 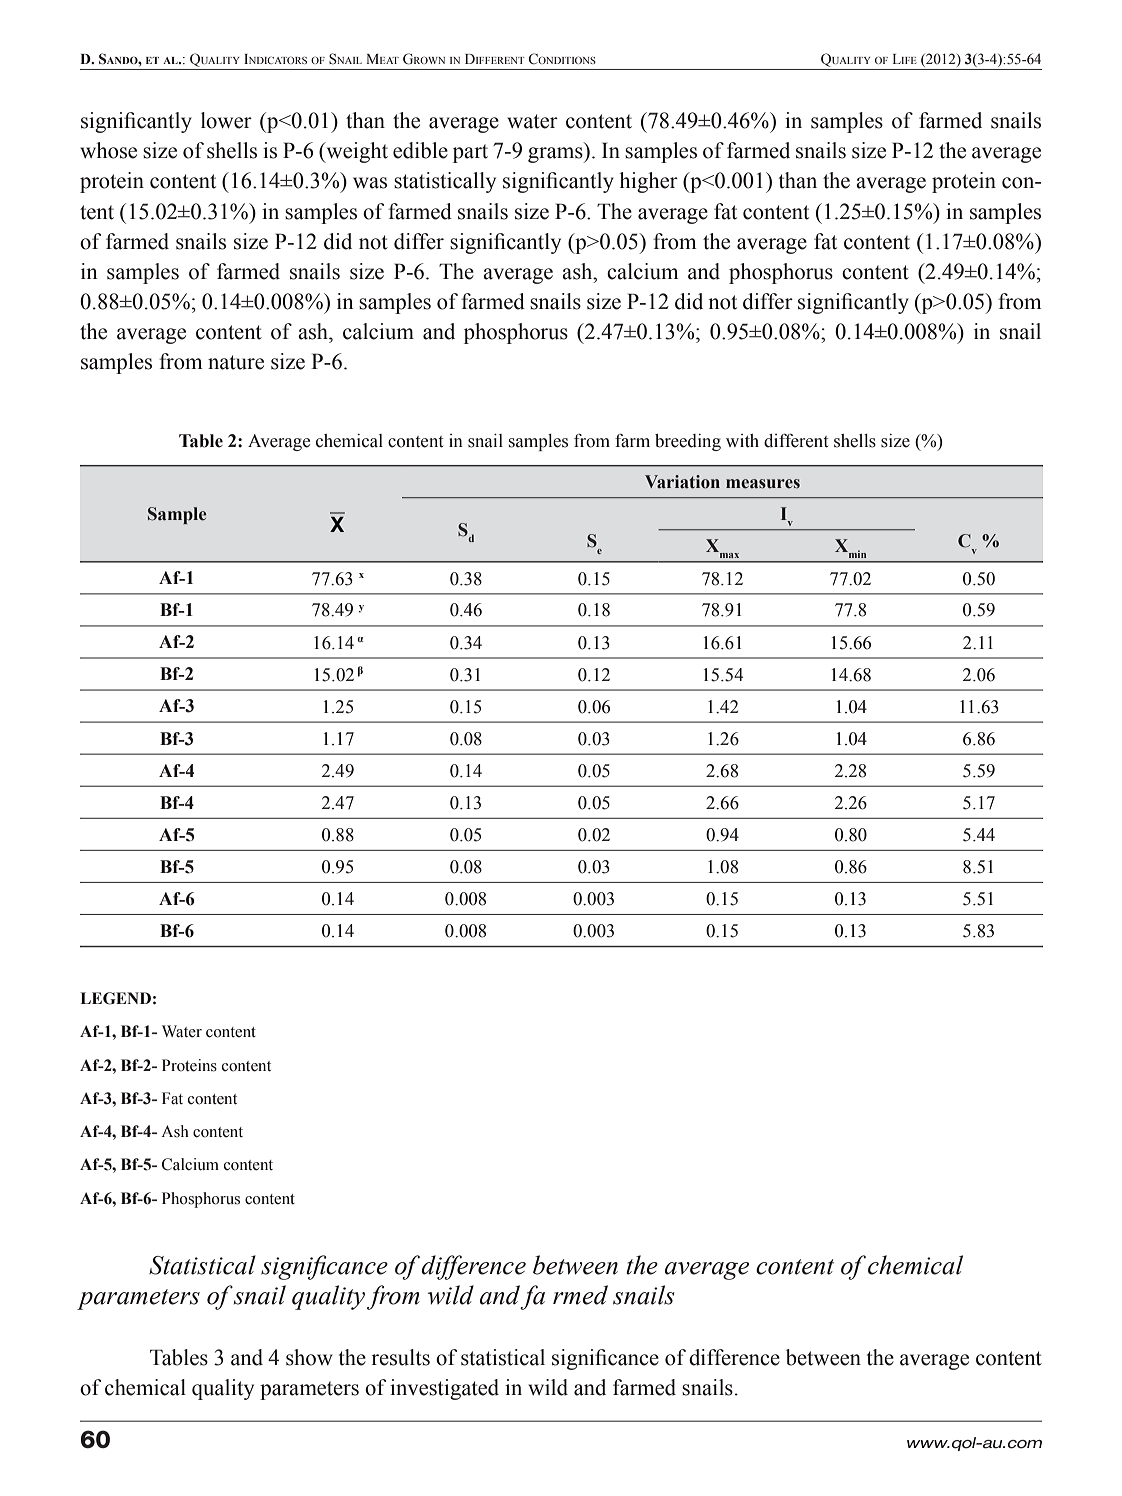 What do you see at coordinates (420, 150) in the image?
I see `edible` at bounding box center [420, 150].
